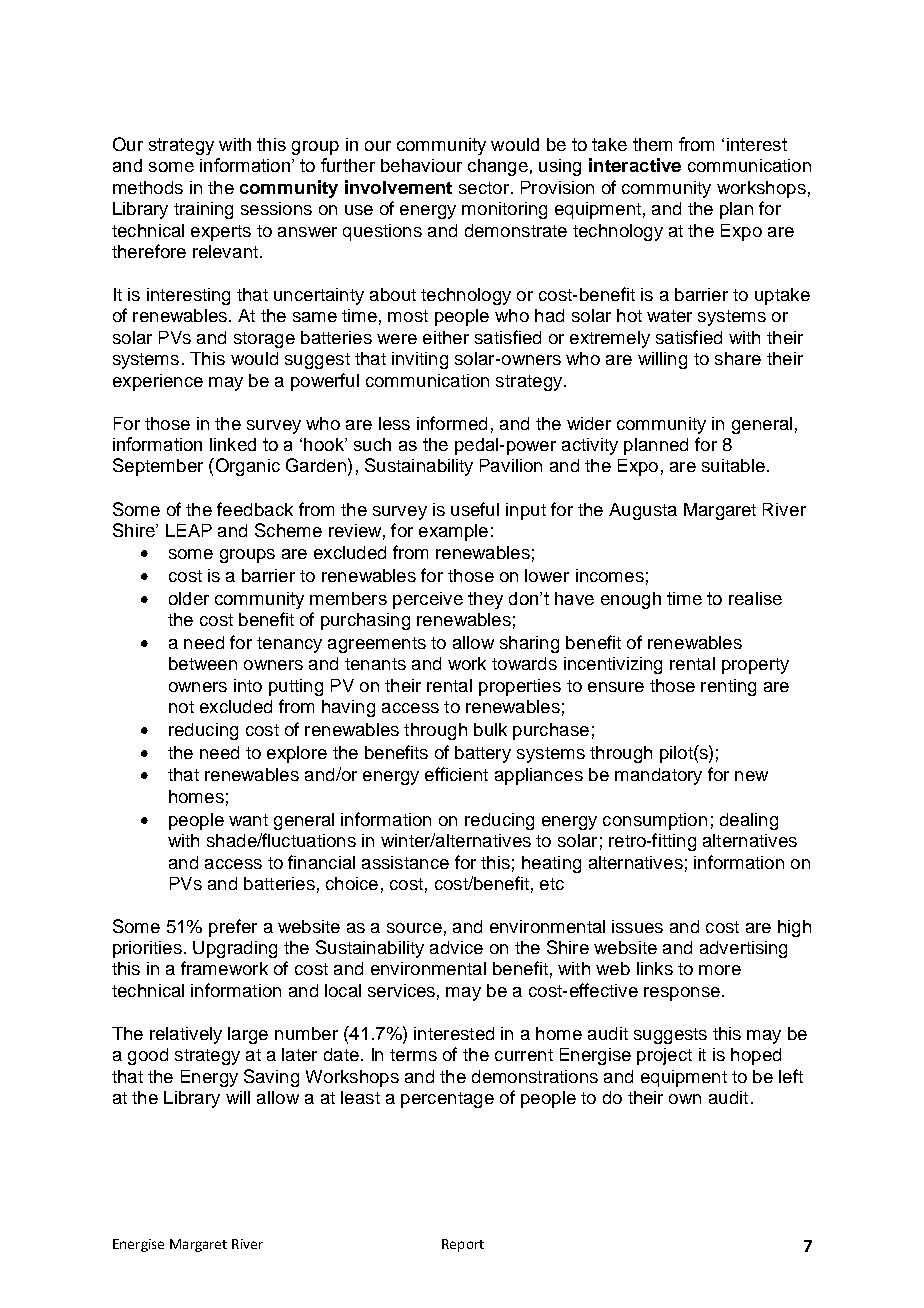  I want to click on into, so click(248, 685).
